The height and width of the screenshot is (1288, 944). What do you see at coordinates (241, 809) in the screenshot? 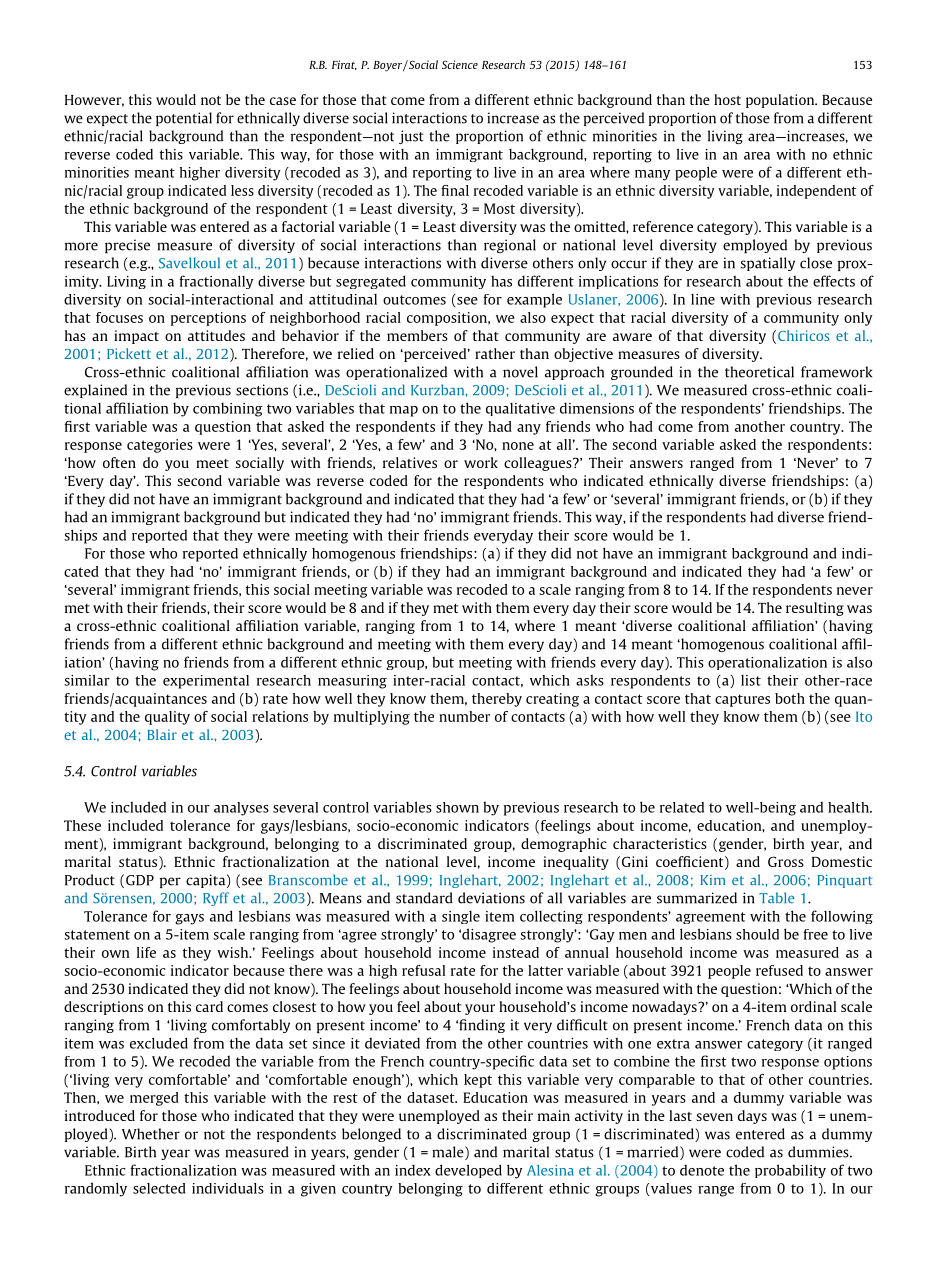
I see `analyses` at bounding box center [241, 809].
